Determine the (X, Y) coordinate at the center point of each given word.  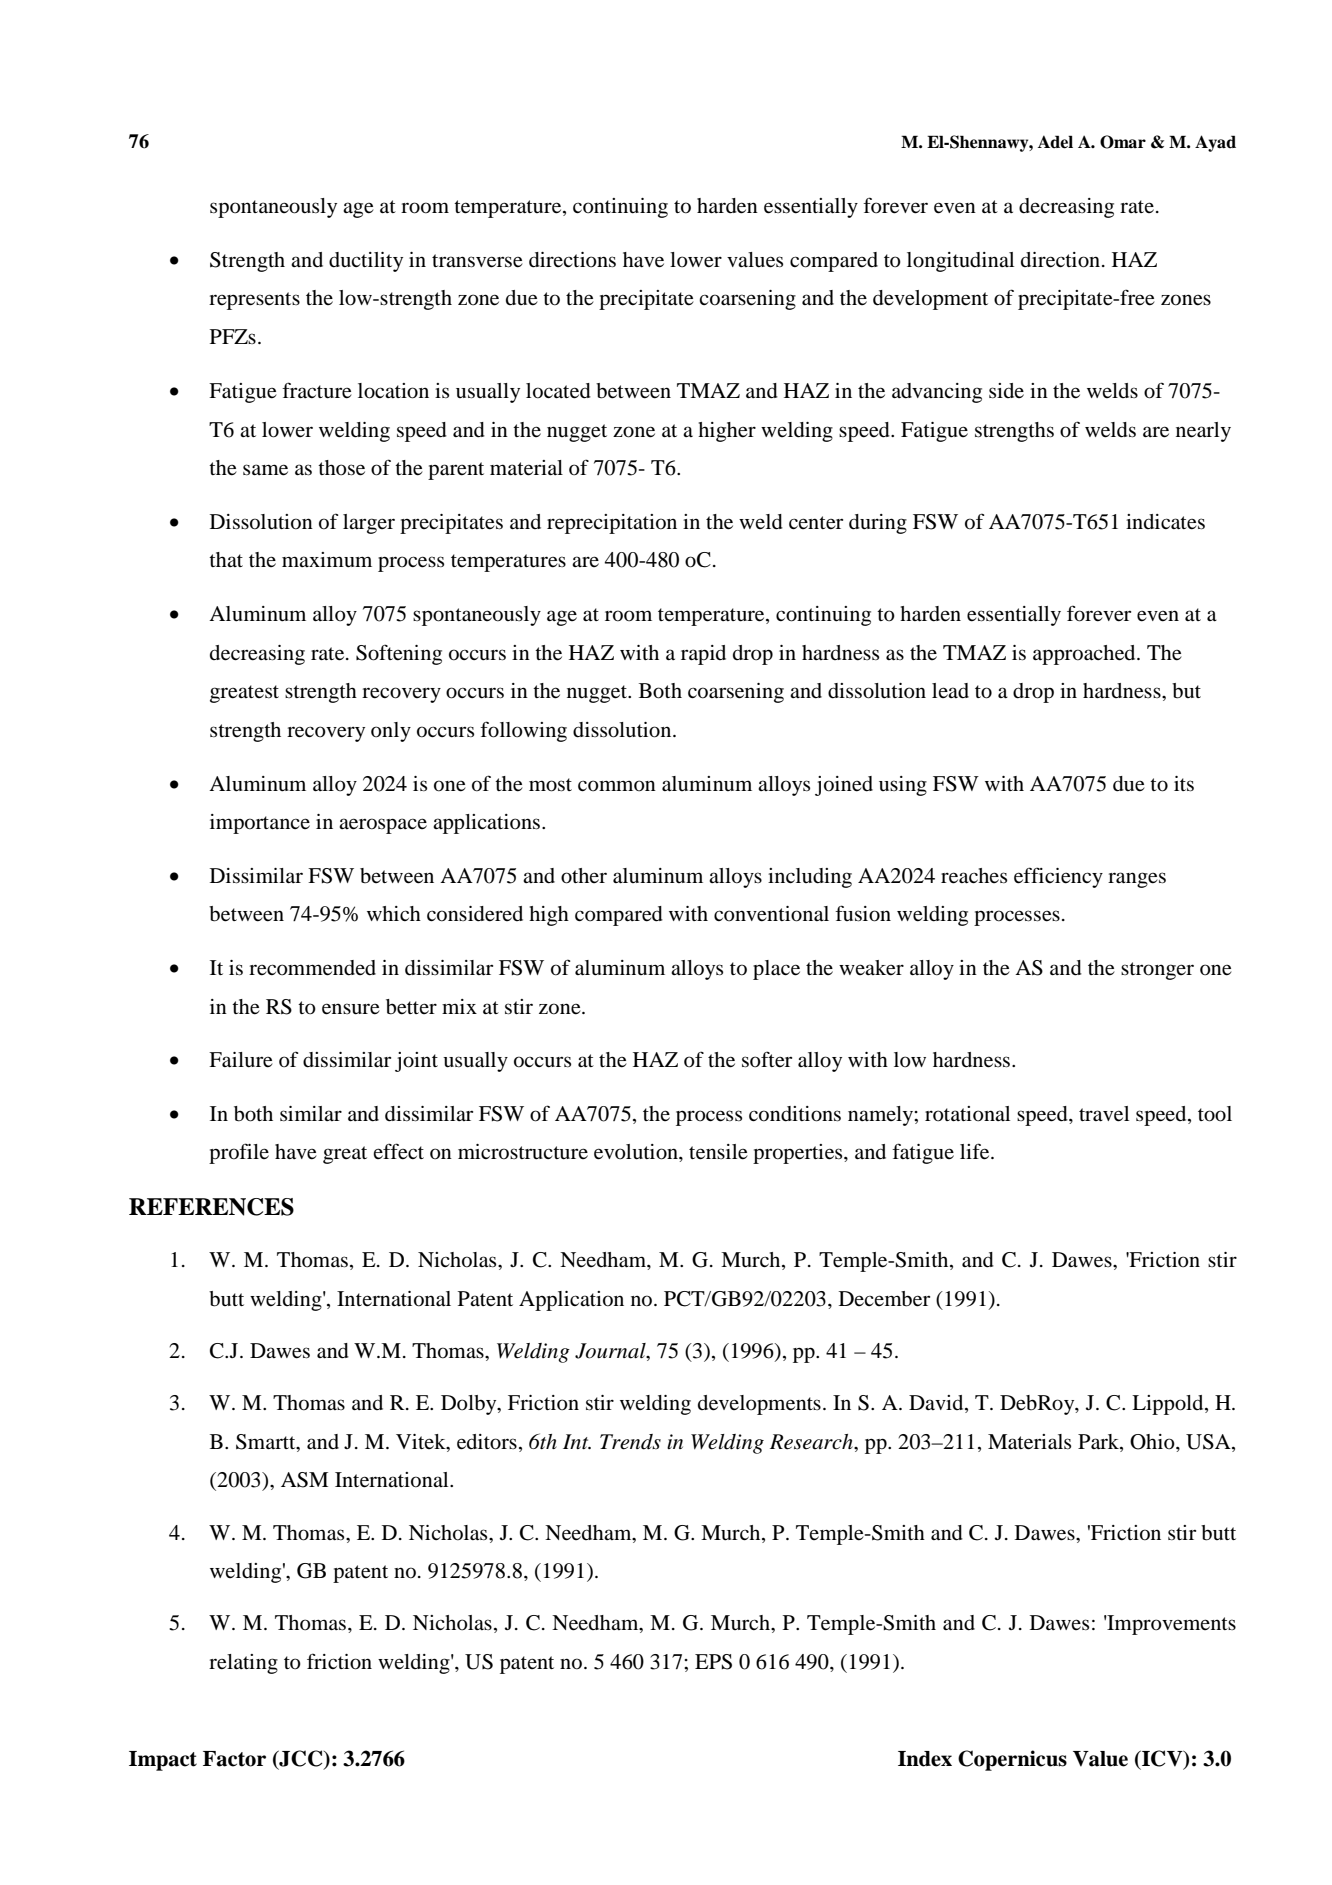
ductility (366, 262)
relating (243, 1664)
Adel (1055, 142)
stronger (1157, 971)
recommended (312, 968)
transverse (477, 261)
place (776, 970)
